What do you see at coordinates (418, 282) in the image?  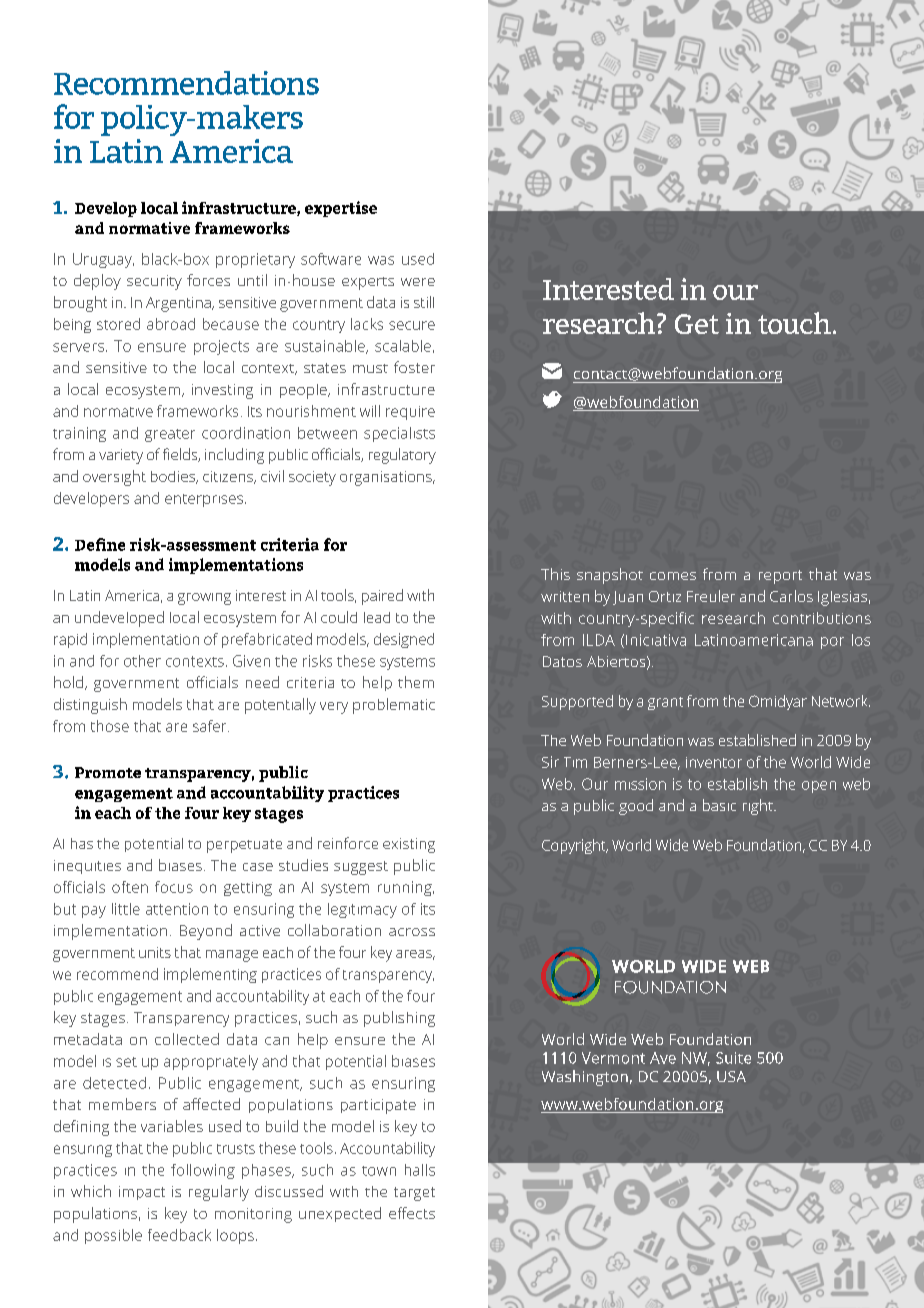 I see `were` at bounding box center [418, 282].
